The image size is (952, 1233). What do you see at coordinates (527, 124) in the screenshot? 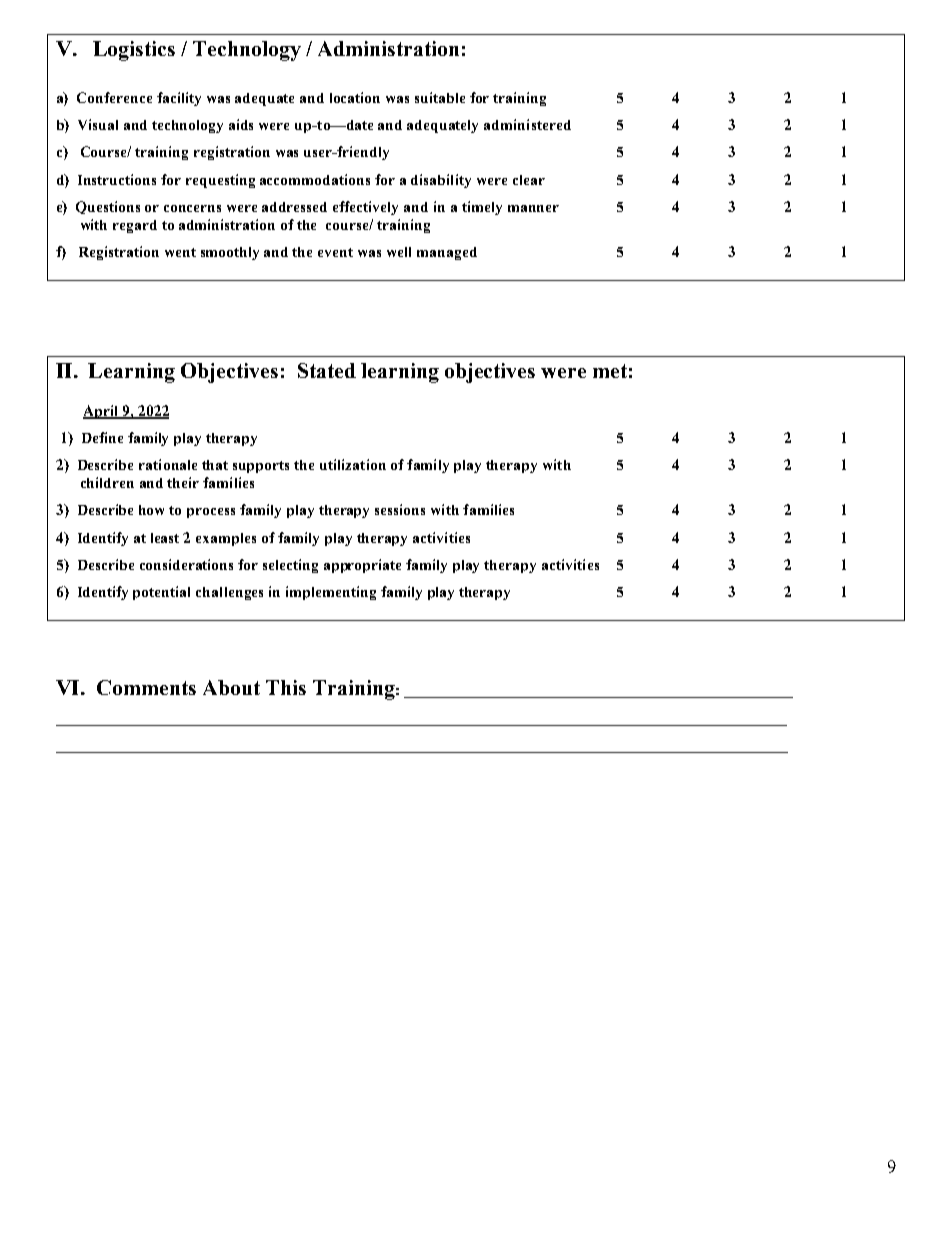
I see `administered` at bounding box center [527, 124].
